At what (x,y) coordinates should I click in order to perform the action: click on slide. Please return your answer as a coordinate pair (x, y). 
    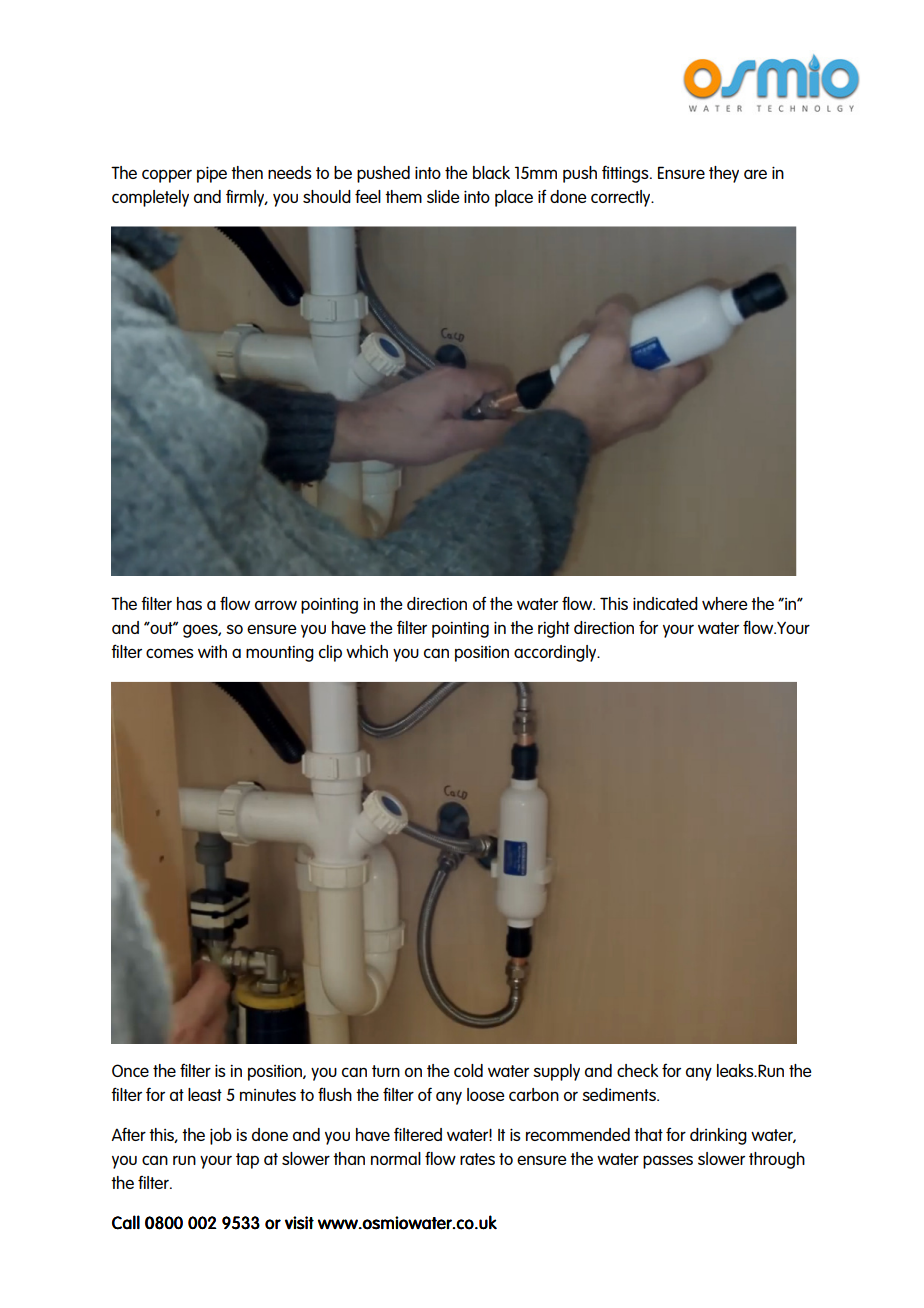
    Looking at the image, I should click on (443, 196).
